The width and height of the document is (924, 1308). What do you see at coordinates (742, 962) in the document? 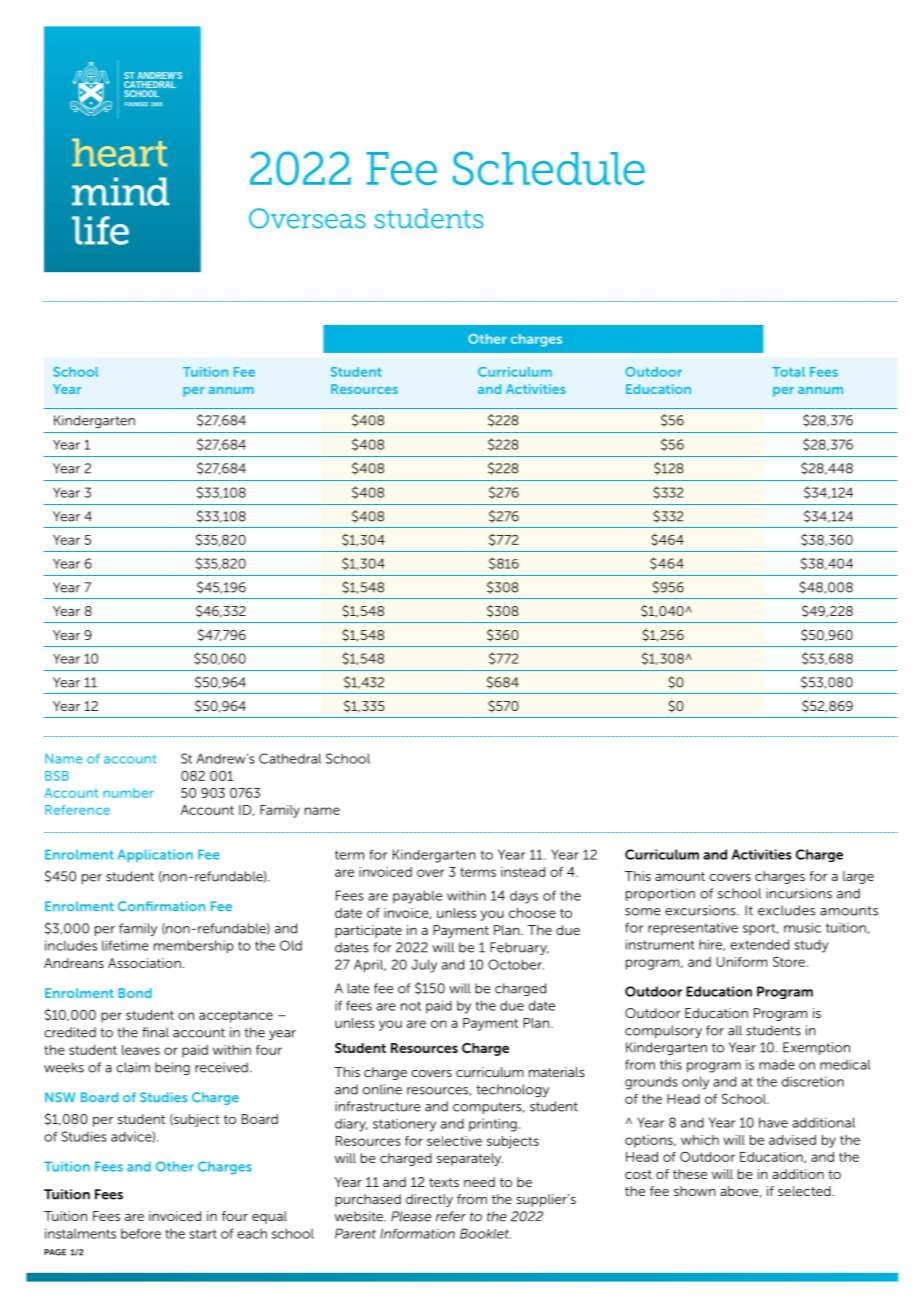
I see `Uniform` at bounding box center [742, 962].
